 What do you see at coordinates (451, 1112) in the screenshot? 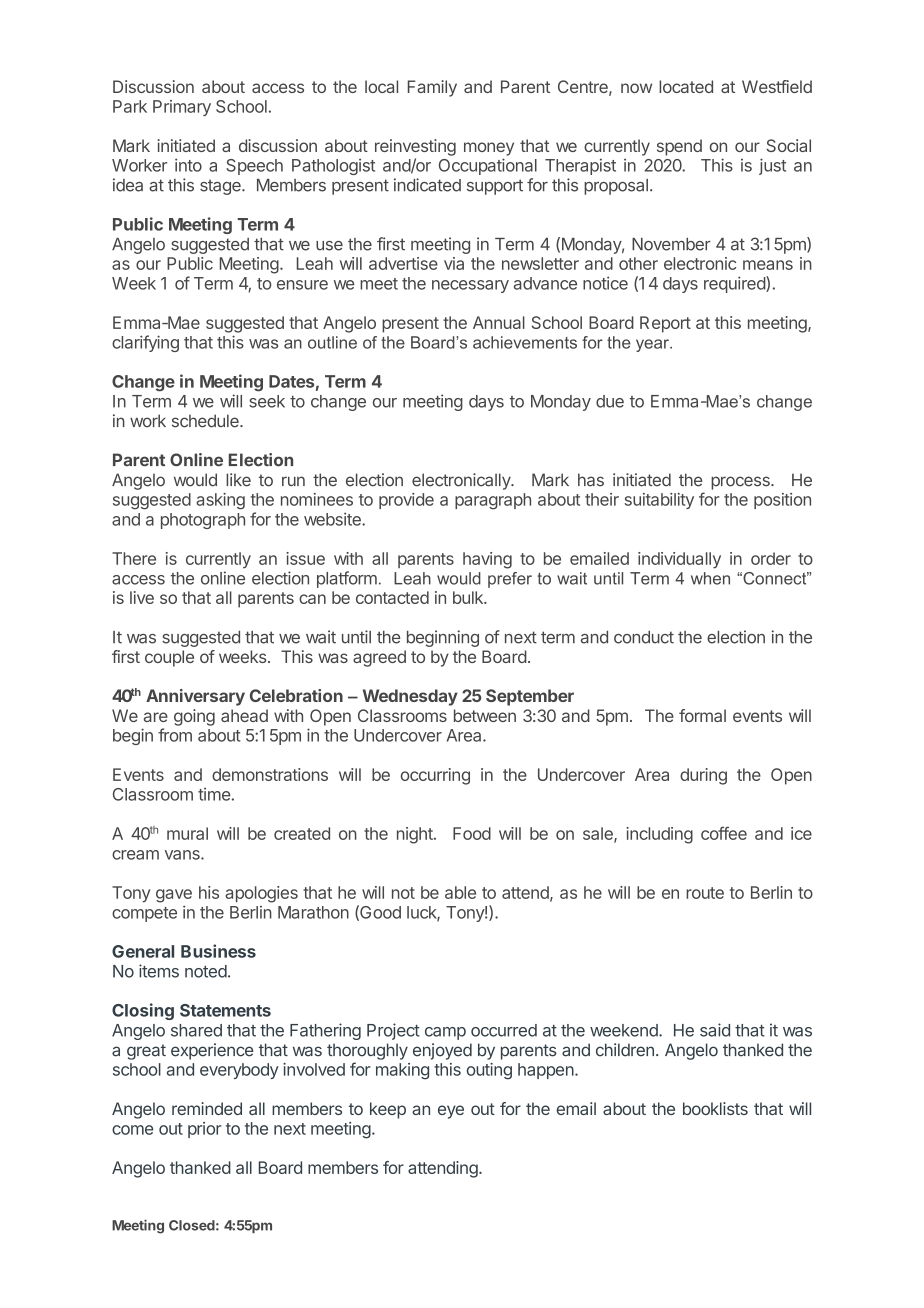
I see `eye` at bounding box center [451, 1112].
